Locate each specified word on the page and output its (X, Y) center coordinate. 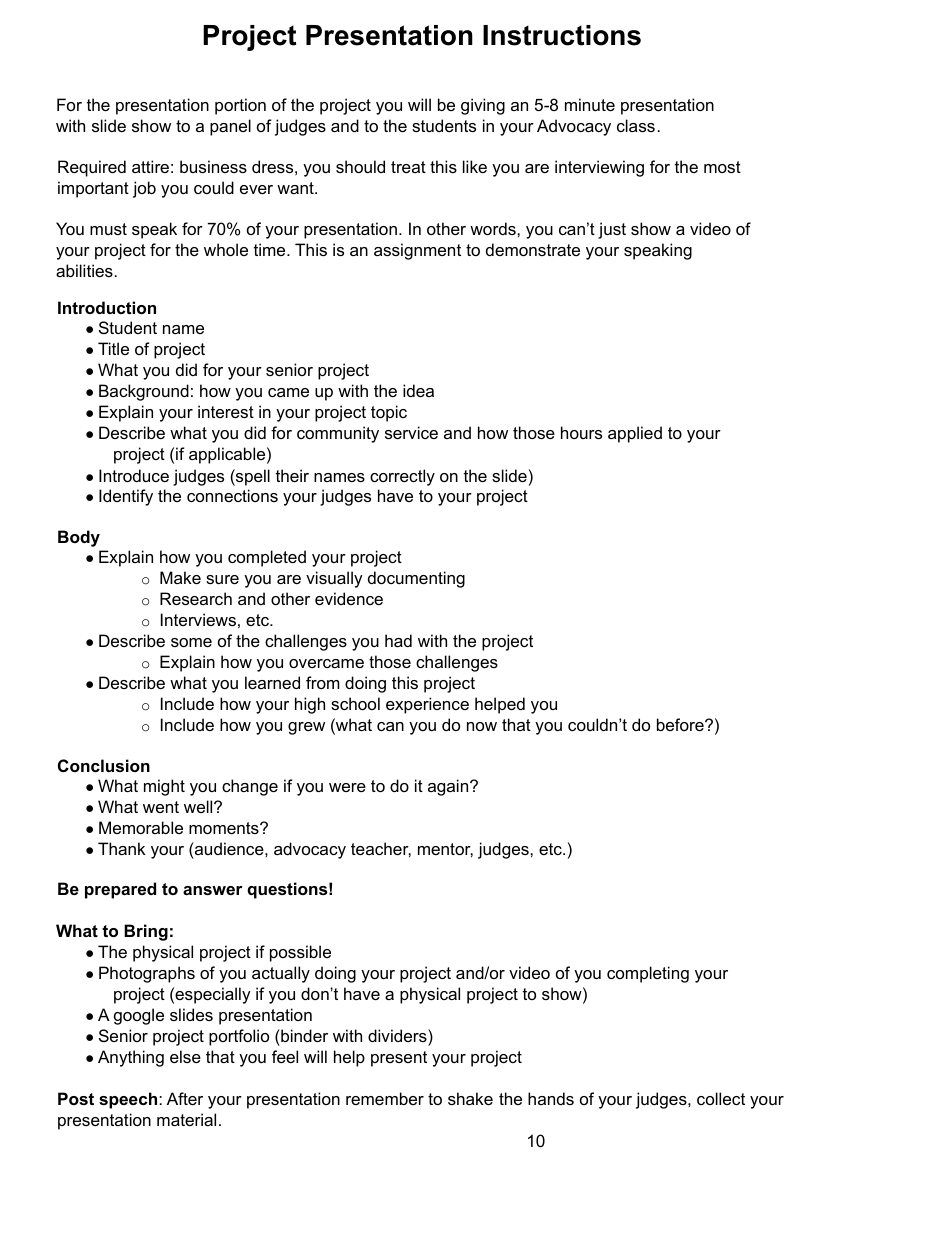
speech (129, 1100)
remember (385, 1098)
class (636, 125)
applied (635, 434)
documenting (416, 579)
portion (240, 106)
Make (180, 577)
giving (483, 106)
